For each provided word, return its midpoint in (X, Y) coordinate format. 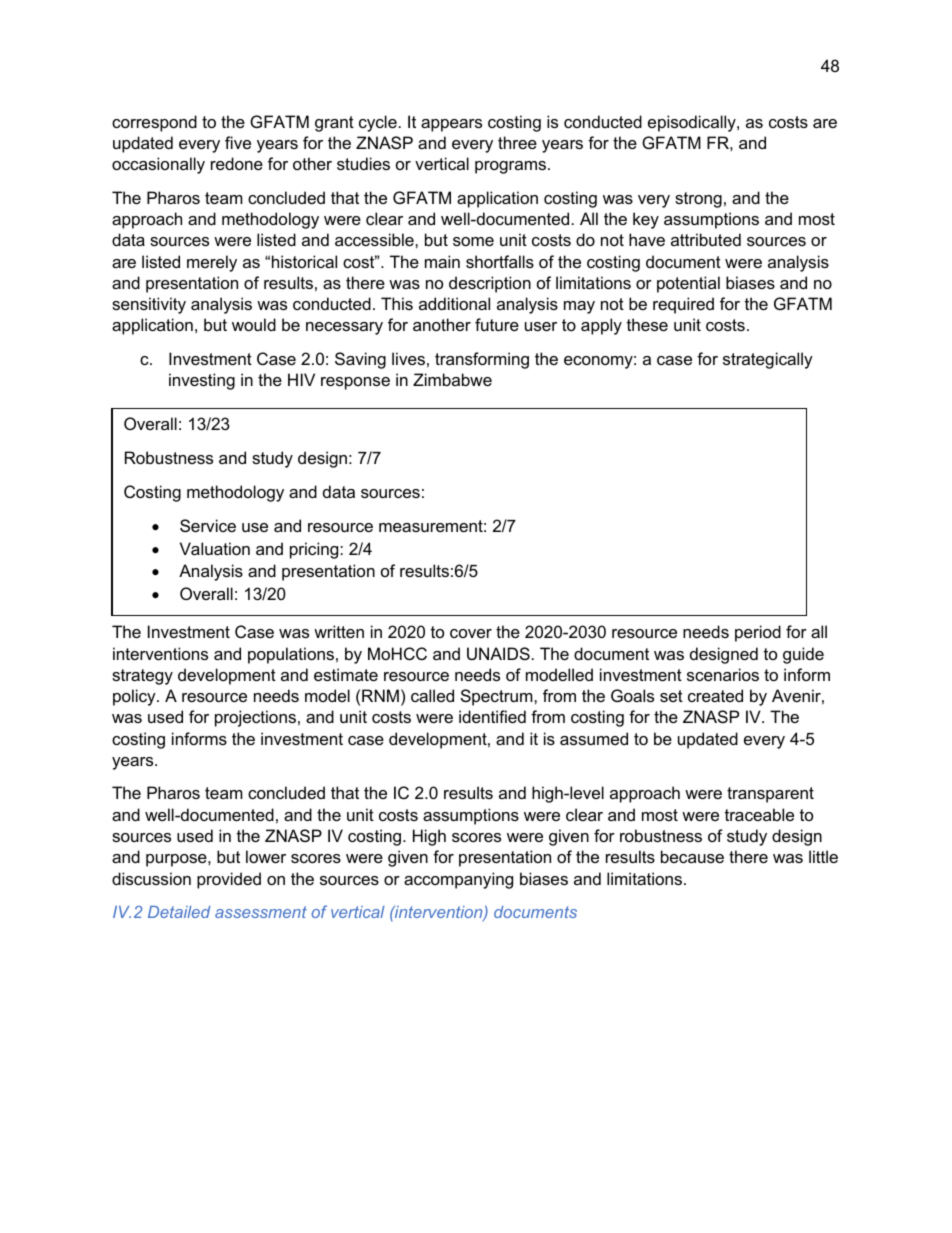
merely (212, 263)
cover (471, 633)
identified (492, 716)
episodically (693, 123)
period (758, 633)
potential (688, 284)
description (490, 284)
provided (229, 880)
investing (202, 381)
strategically (768, 360)
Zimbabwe (452, 379)
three (517, 142)
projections (255, 718)
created (715, 695)
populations (291, 655)
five (238, 142)
